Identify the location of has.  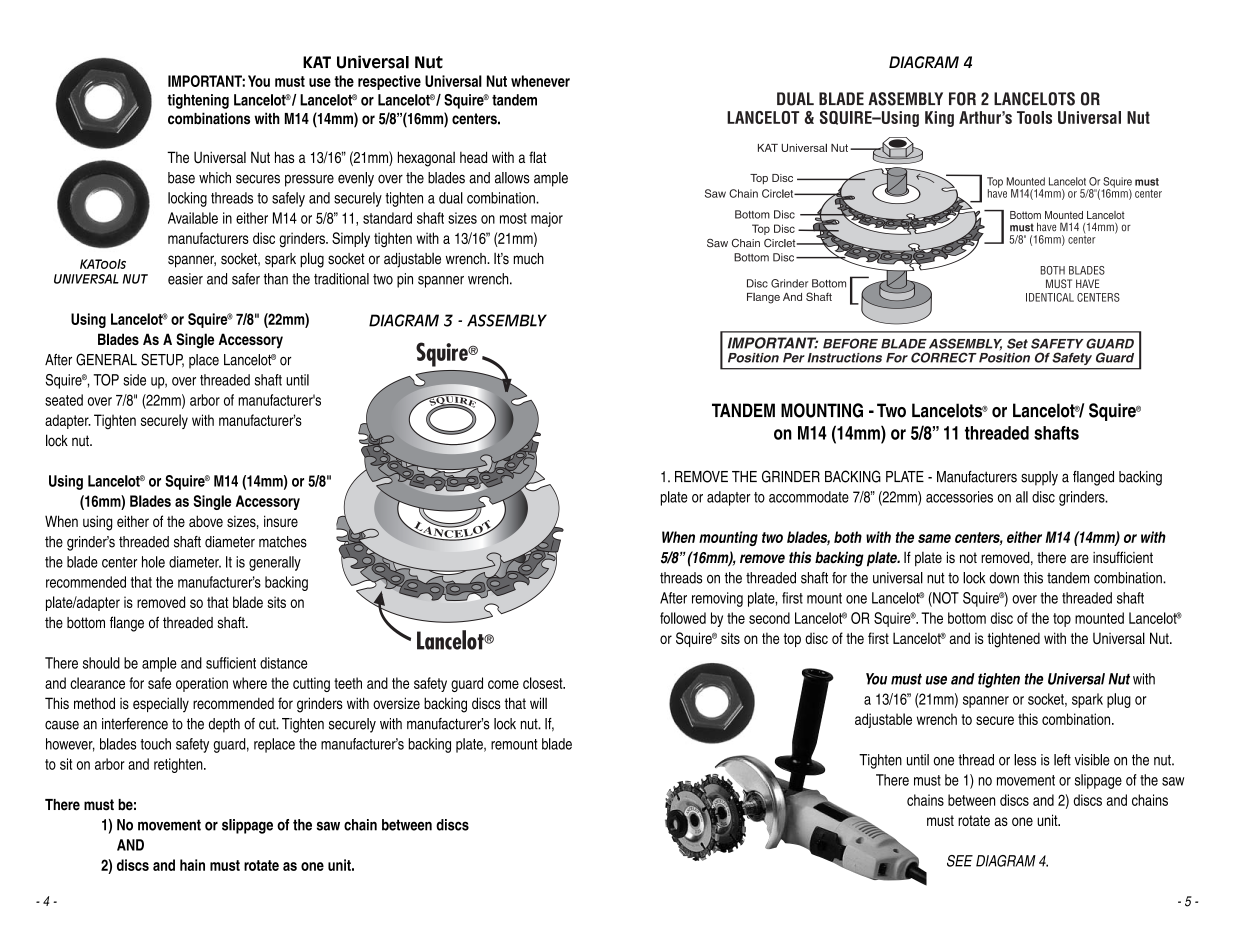
(284, 157).
